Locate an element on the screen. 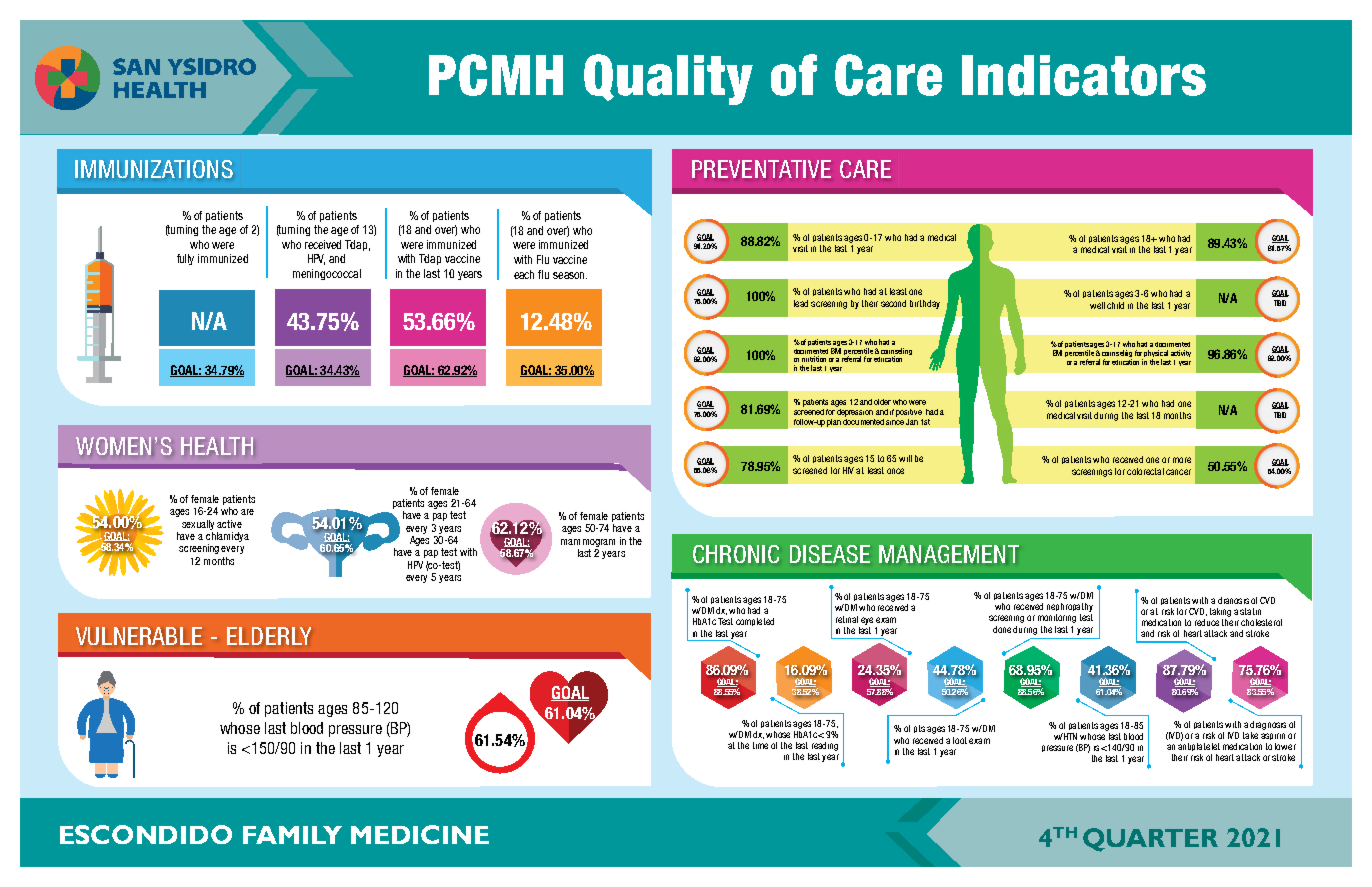 The height and width of the screenshot is (887, 1372). Quality is located at coordinates (668, 79).
